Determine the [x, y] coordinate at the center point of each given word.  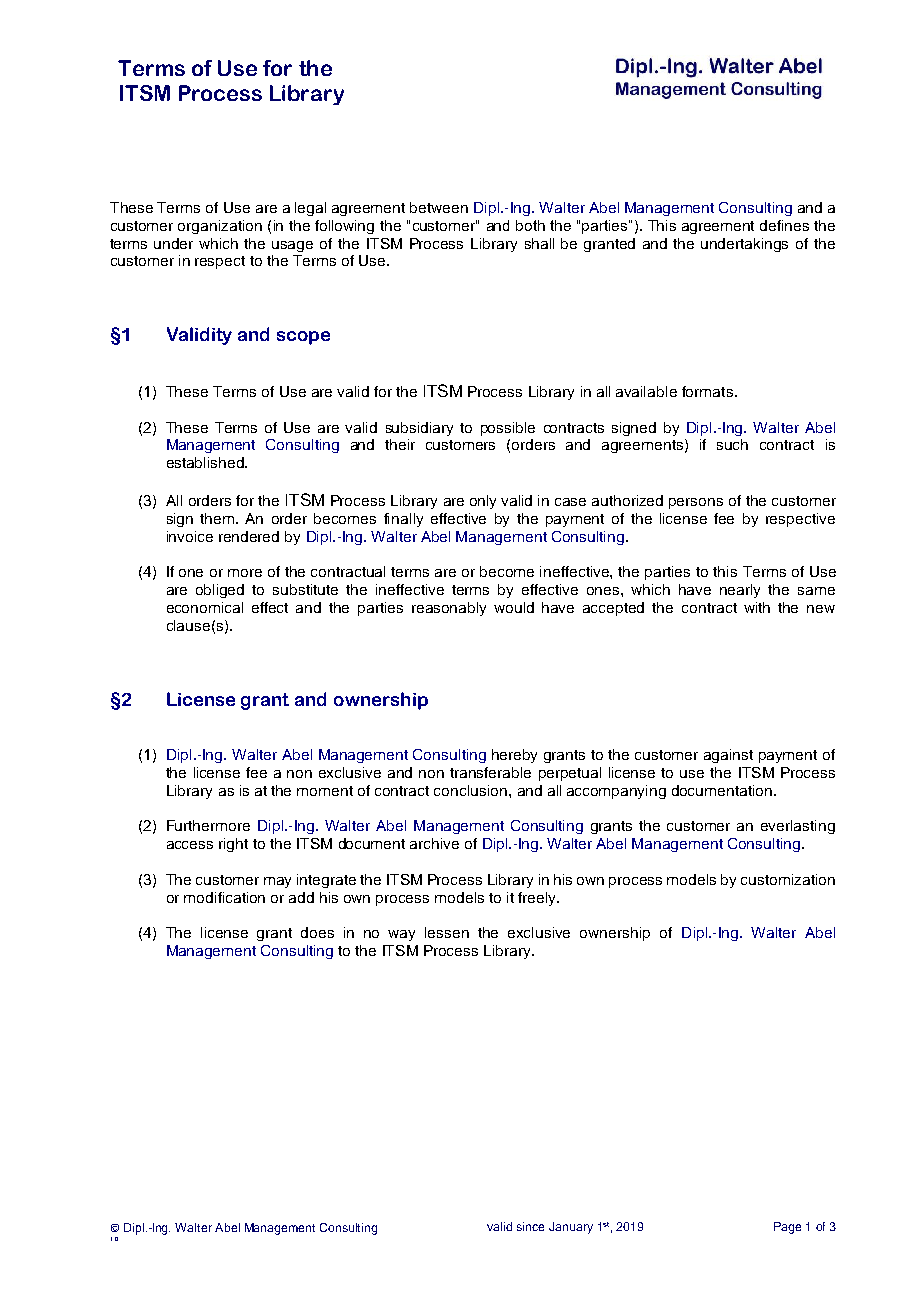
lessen [447, 932]
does [317, 932]
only [483, 502]
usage [292, 246]
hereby [514, 756]
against [728, 756]
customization [788, 879]
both [530, 225]
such [732, 444]
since [530, 1226]
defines [784, 225]
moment [325, 791]
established [206, 462]
